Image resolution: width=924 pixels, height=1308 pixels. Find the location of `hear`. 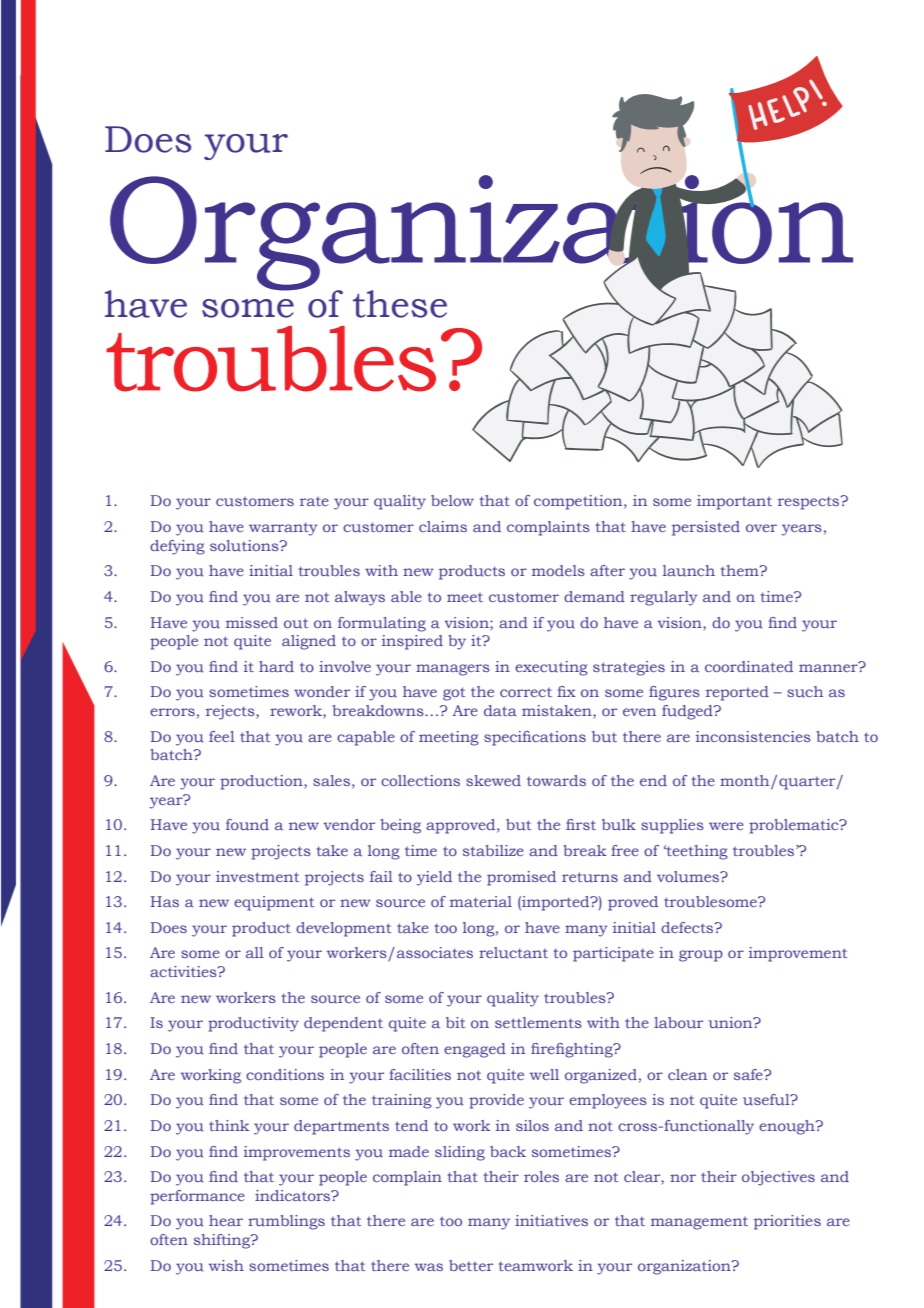

hear is located at coordinates (226, 1220).
